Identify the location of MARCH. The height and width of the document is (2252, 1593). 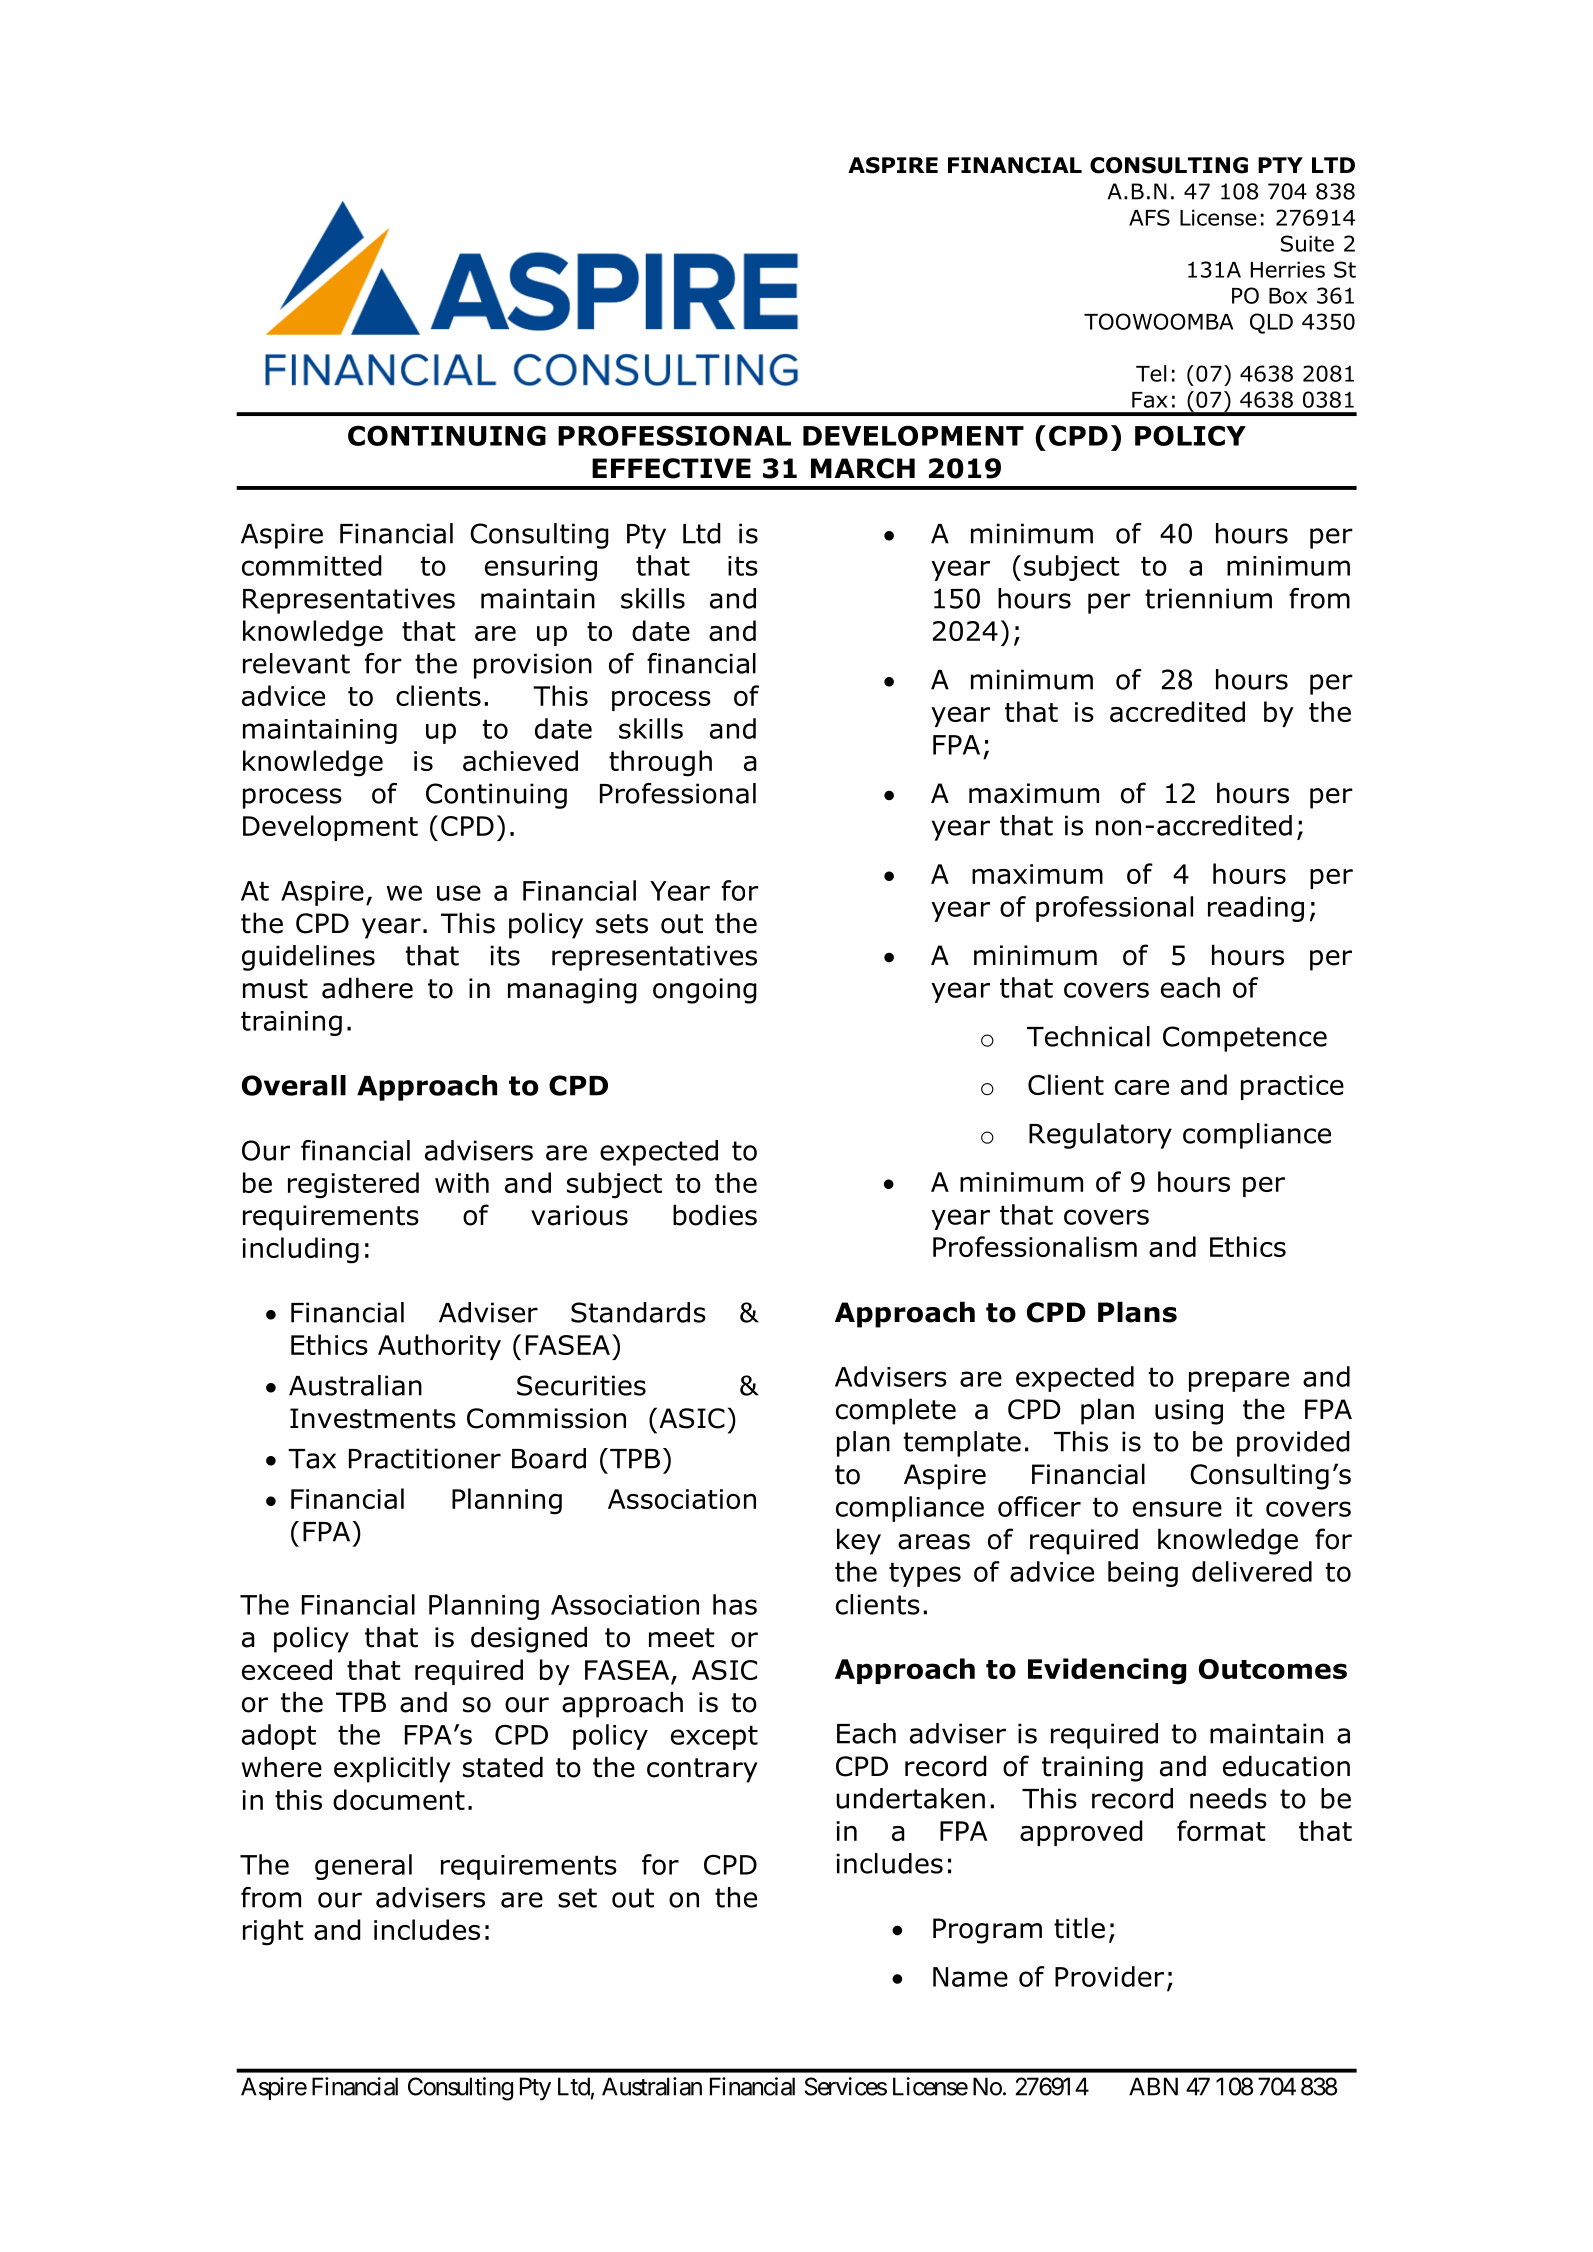
(863, 468).
